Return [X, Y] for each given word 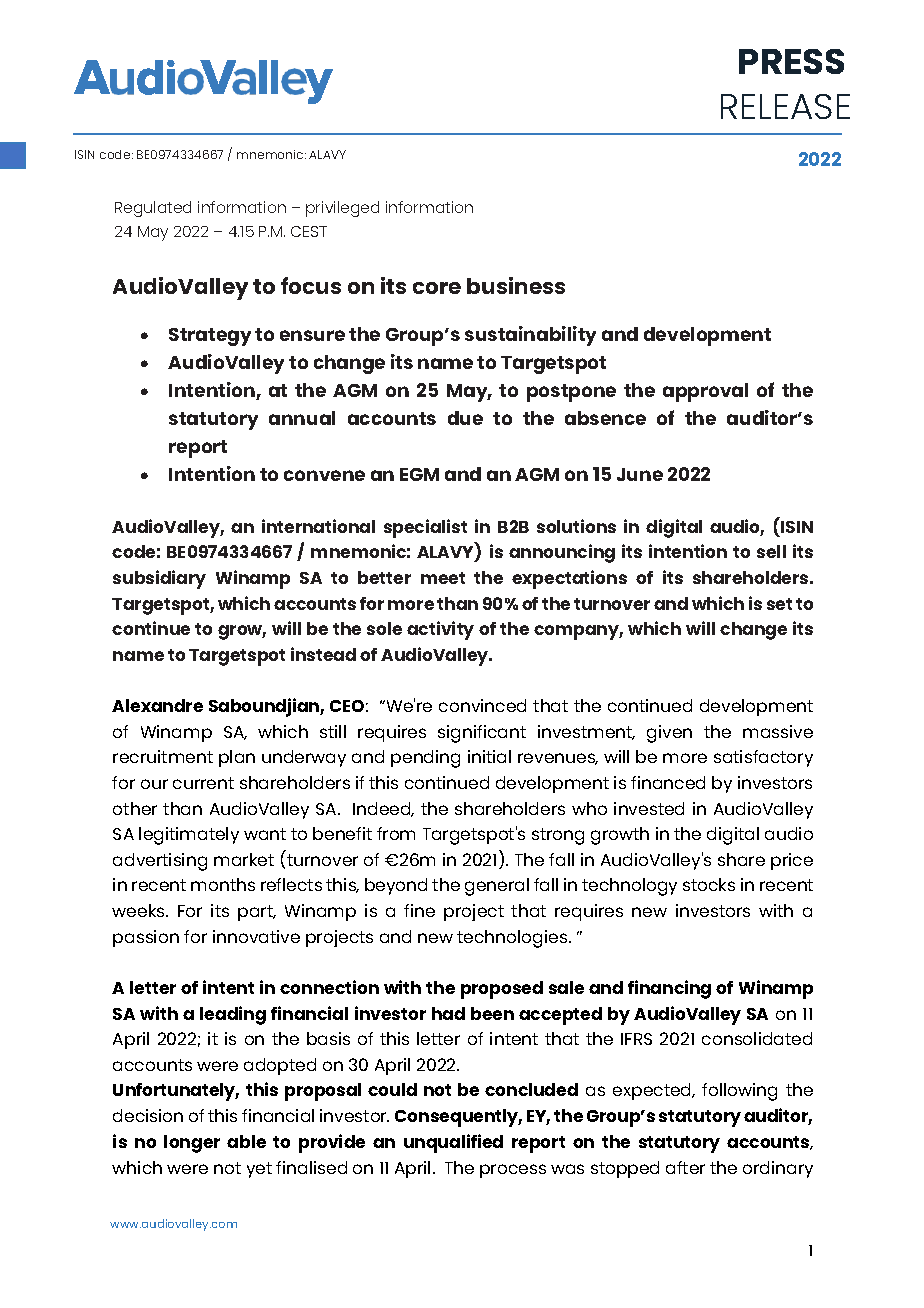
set [779, 604]
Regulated [153, 209]
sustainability [530, 336]
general [497, 887]
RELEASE [785, 106]
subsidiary [159, 579]
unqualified [453, 1143]
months [223, 884]
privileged [342, 209]
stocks [709, 884]
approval [705, 392]
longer [192, 1144]
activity [440, 630]
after [685, 1167]
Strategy [210, 337]
